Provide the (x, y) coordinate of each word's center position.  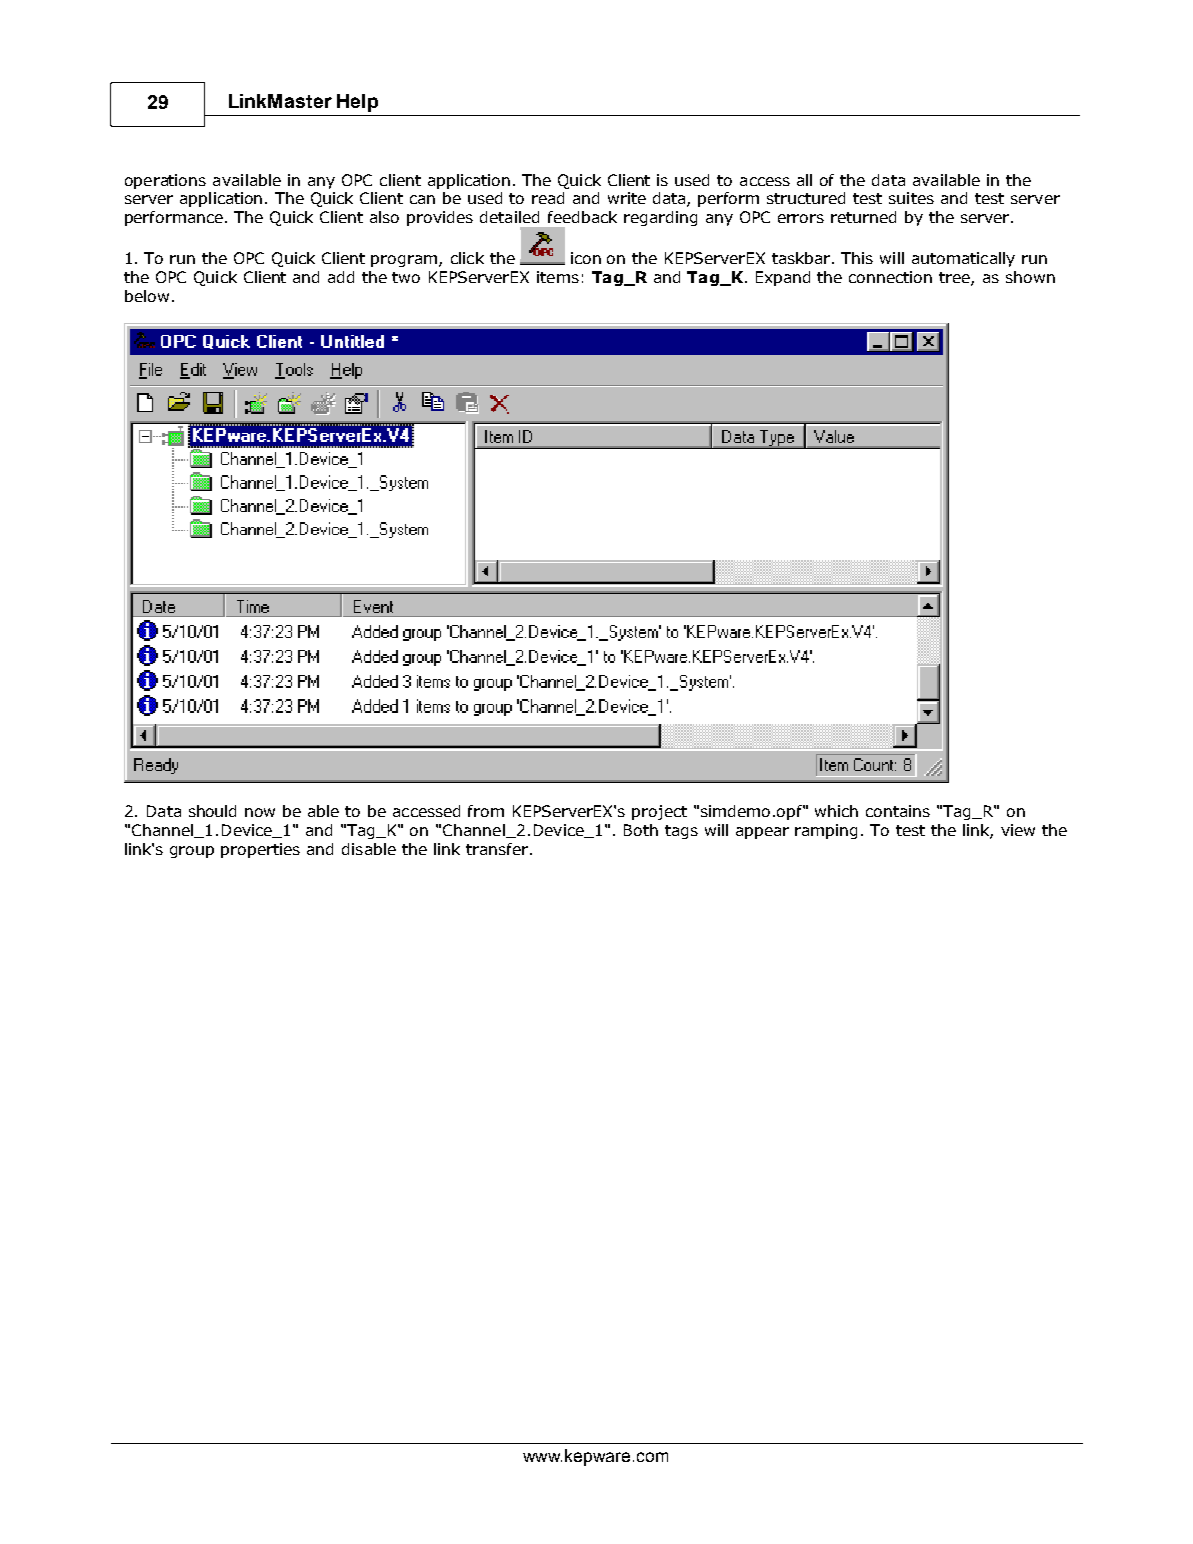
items (558, 277)
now (260, 812)
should (212, 811)
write (627, 198)
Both (641, 830)
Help (357, 103)
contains (898, 811)
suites (911, 198)
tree (955, 279)
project (659, 812)
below (147, 296)
